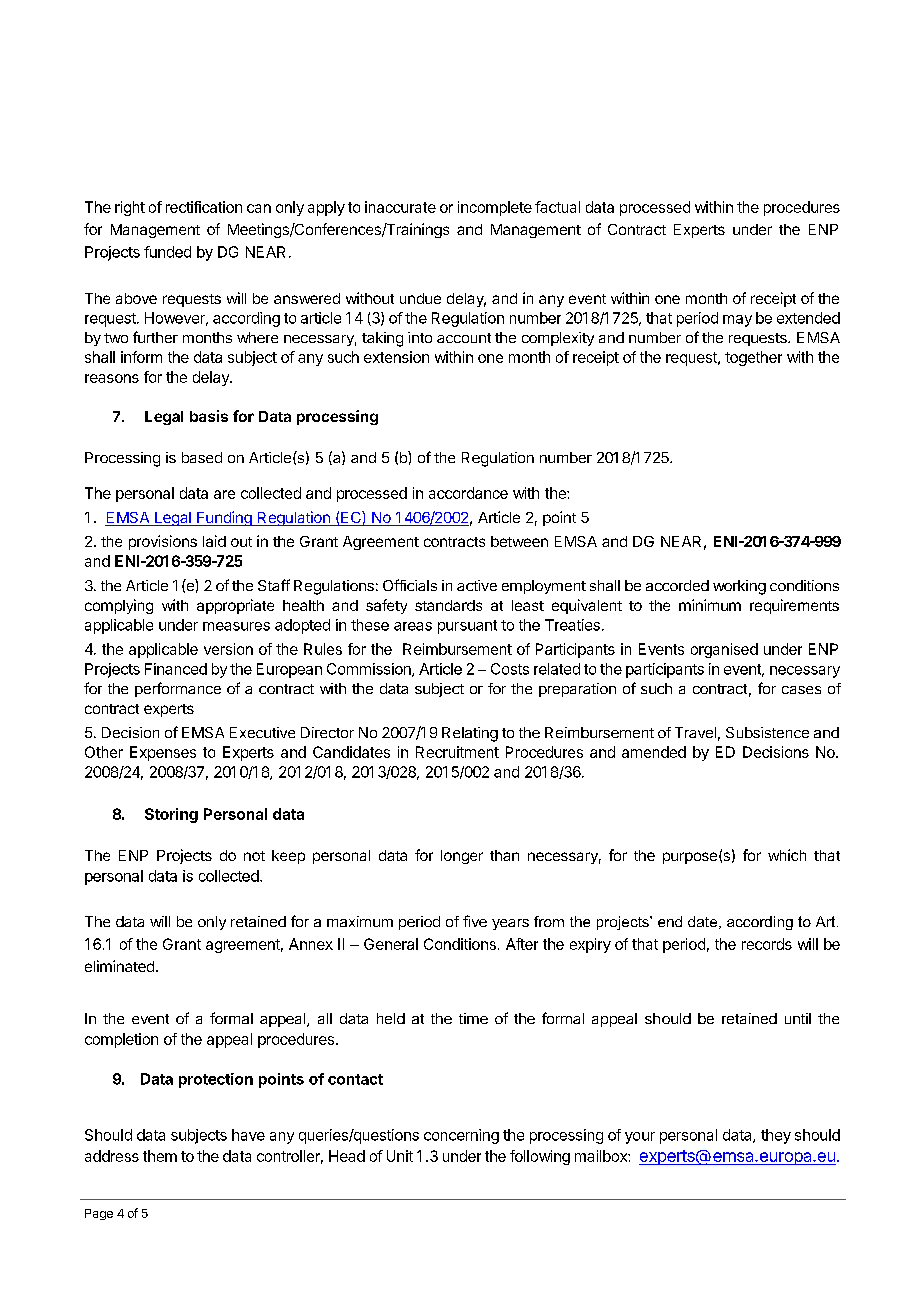 The height and width of the screenshot is (1308, 924). What do you see at coordinates (495, 208) in the screenshot?
I see `incomplete` at bounding box center [495, 208].
